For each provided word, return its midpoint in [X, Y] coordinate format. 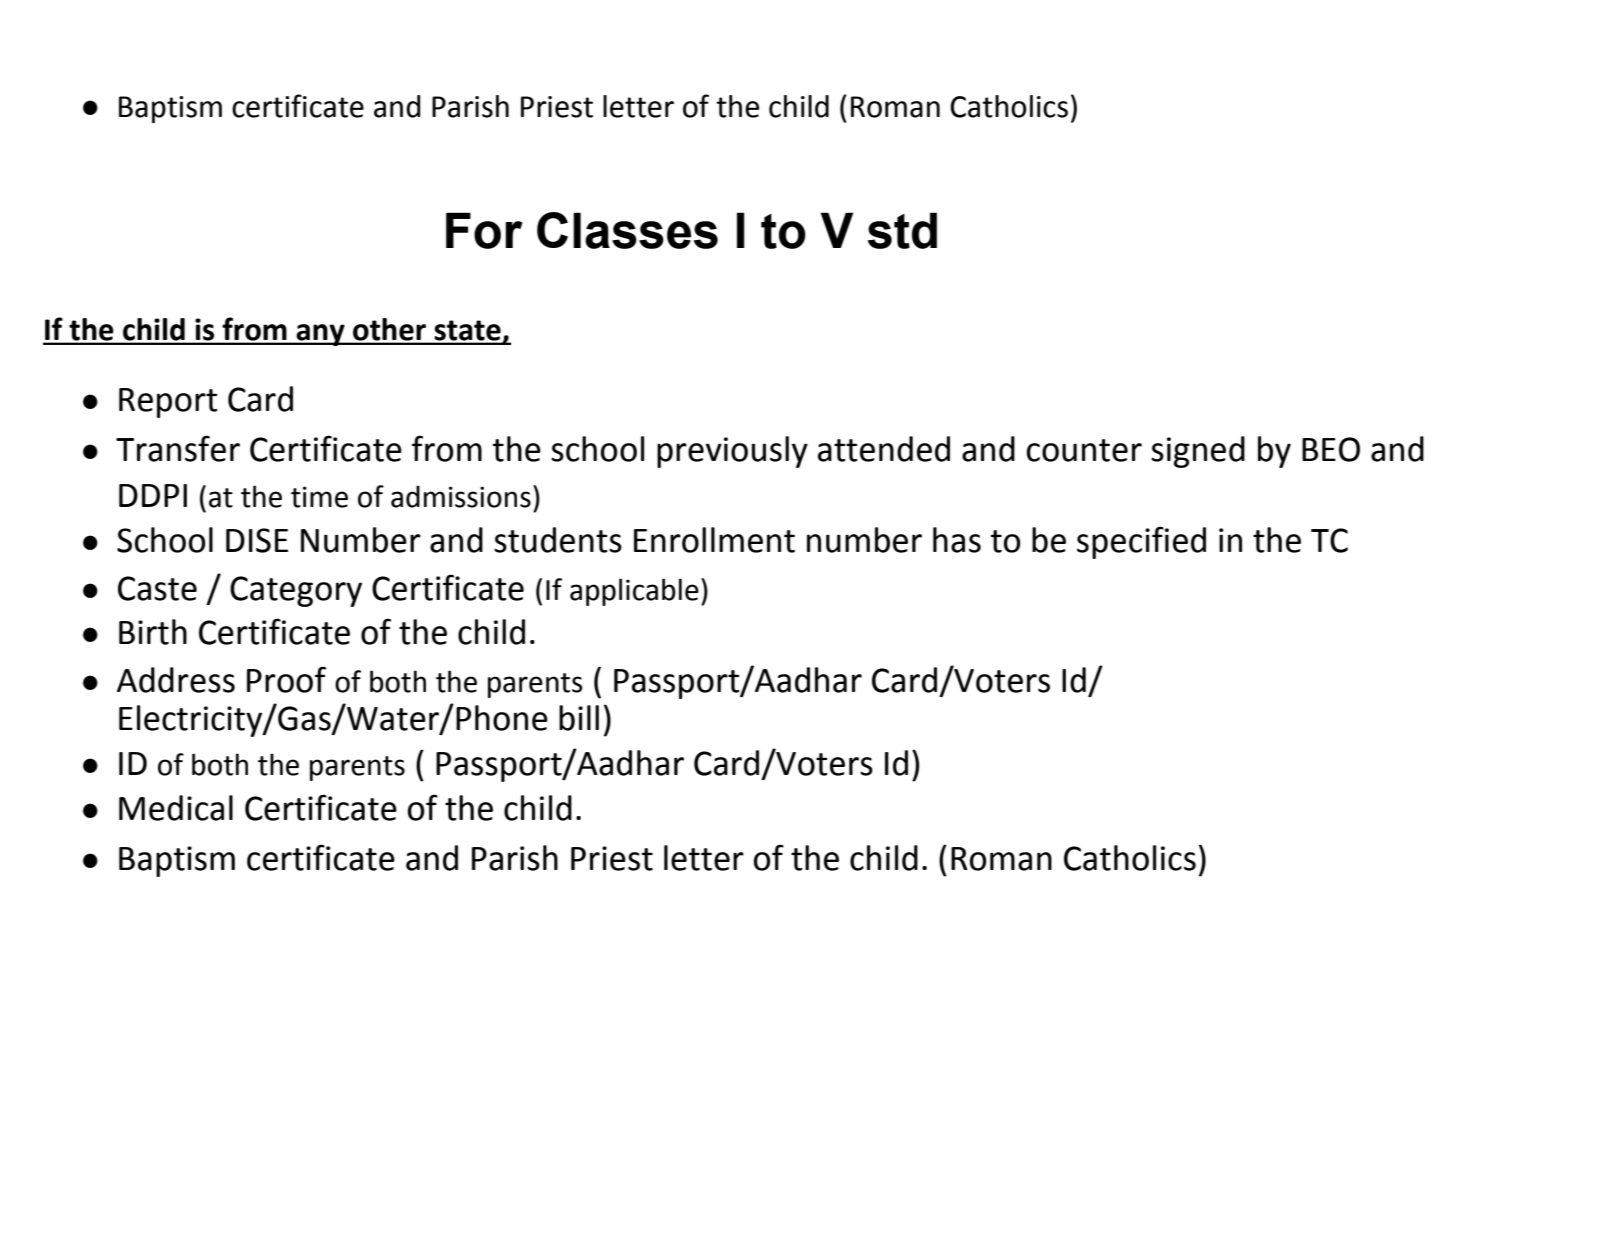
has [957, 540]
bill [579, 718]
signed [1198, 452]
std [902, 230]
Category [296, 591]
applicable [634, 592]
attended [884, 449]
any [321, 335]
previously [732, 452]
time [319, 497]
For [484, 230]
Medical [176, 808]
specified [1141, 542]
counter [1084, 450]
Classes [627, 230]
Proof [286, 679]
